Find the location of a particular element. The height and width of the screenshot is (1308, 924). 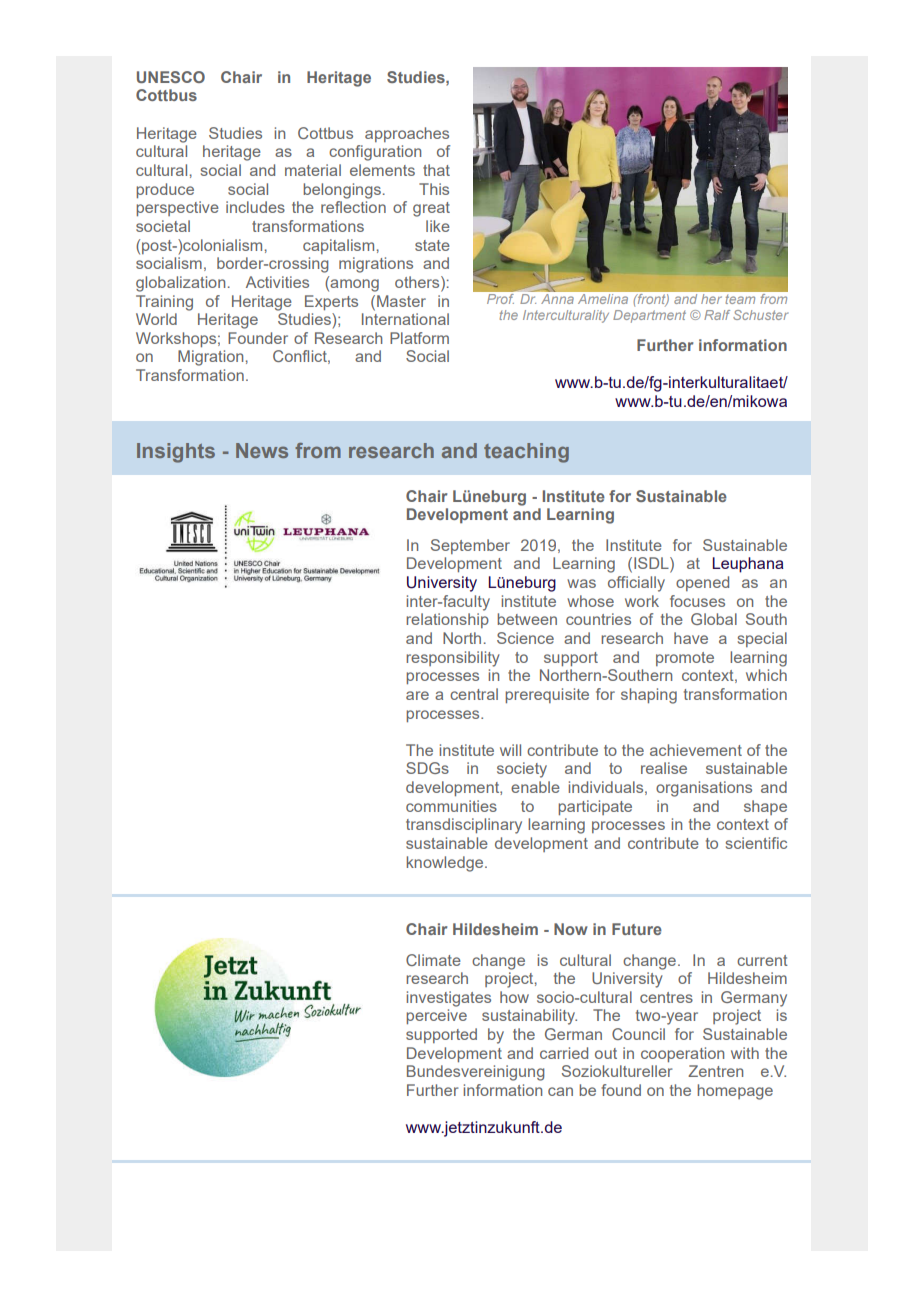

approaches is located at coordinates (407, 134).
